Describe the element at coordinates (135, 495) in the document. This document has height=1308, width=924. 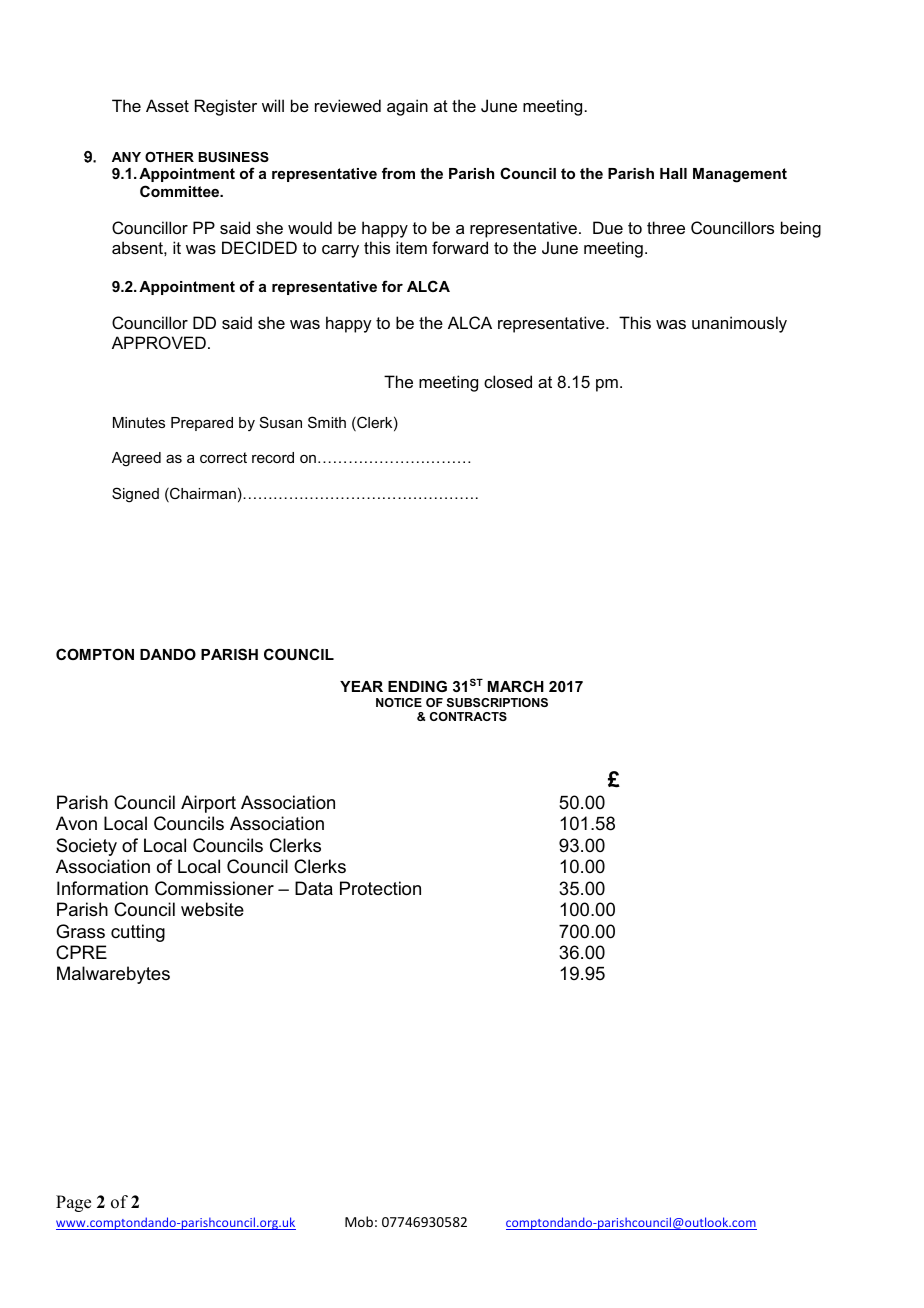
I see `Signed` at that location.
